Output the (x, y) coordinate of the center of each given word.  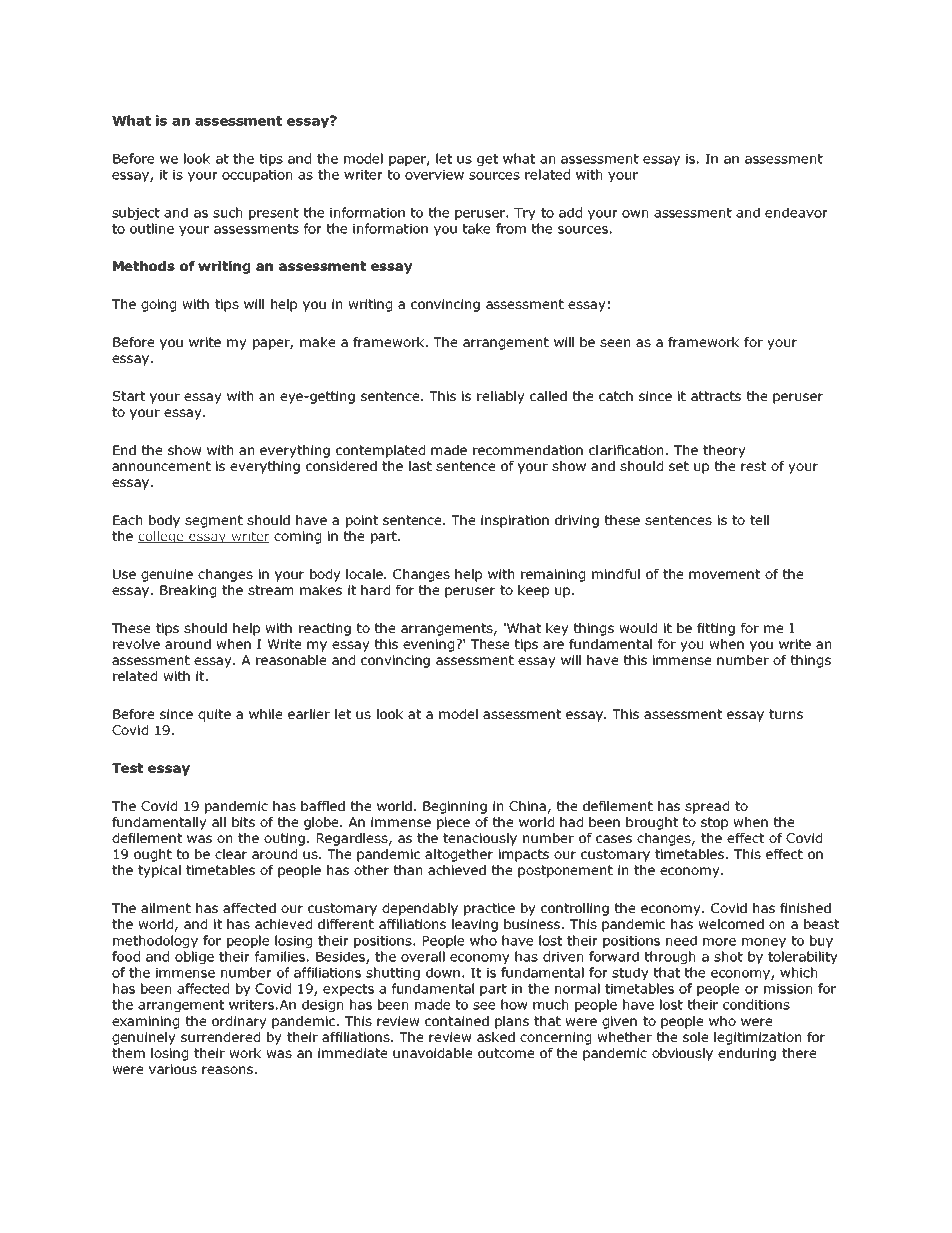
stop (714, 823)
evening (430, 645)
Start (129, 396)
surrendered (220, 1037)
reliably (501, 397)
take (477, 228)
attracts (716, 396)
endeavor (796, 212)
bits (243, 822)
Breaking (188, 591)
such (227, 212)
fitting (716, 629)
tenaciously (480, 839)
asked (496, 1037)
